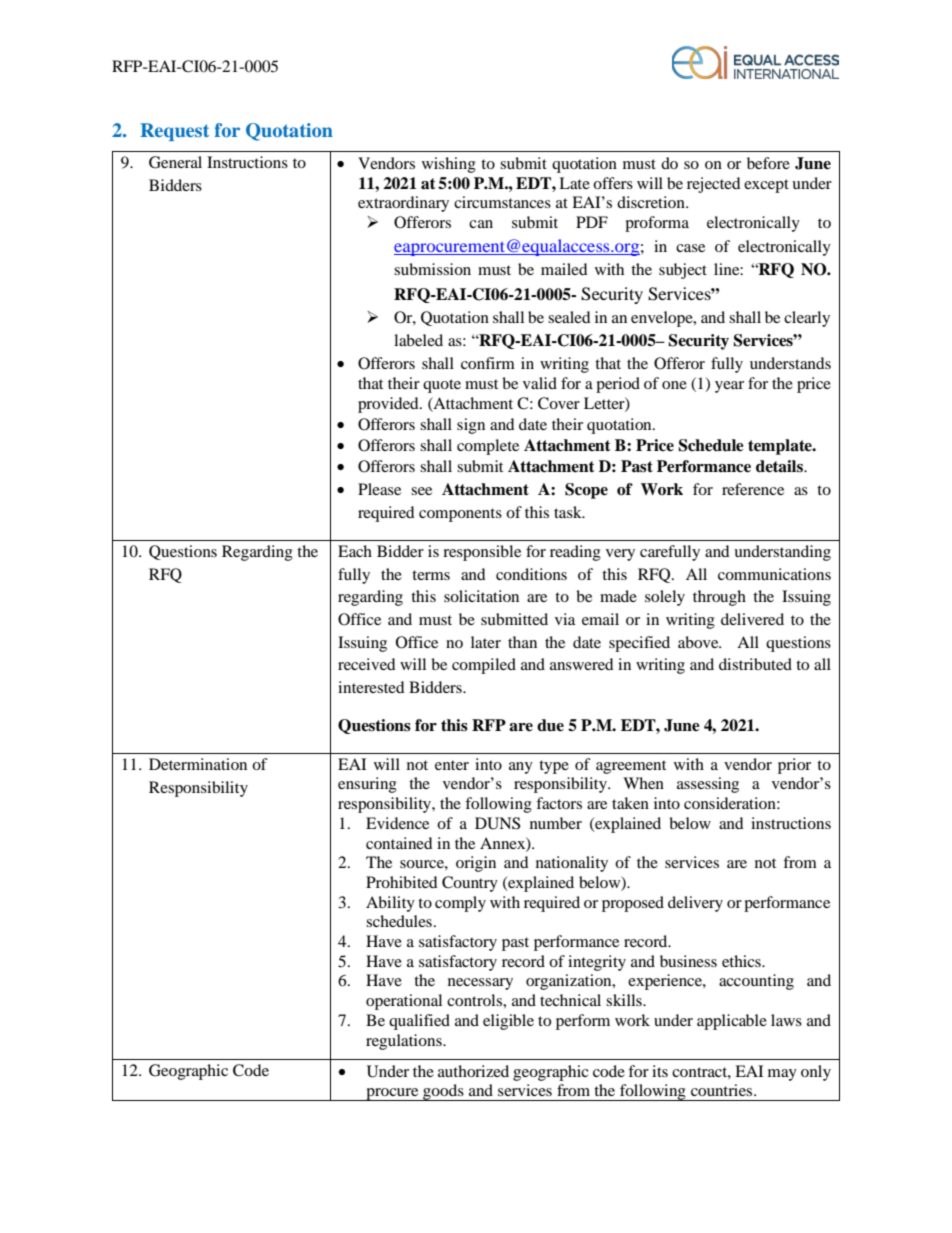  Describe the element at coordinates (379, 489) in the screenshot. I see `Please` at that location.
